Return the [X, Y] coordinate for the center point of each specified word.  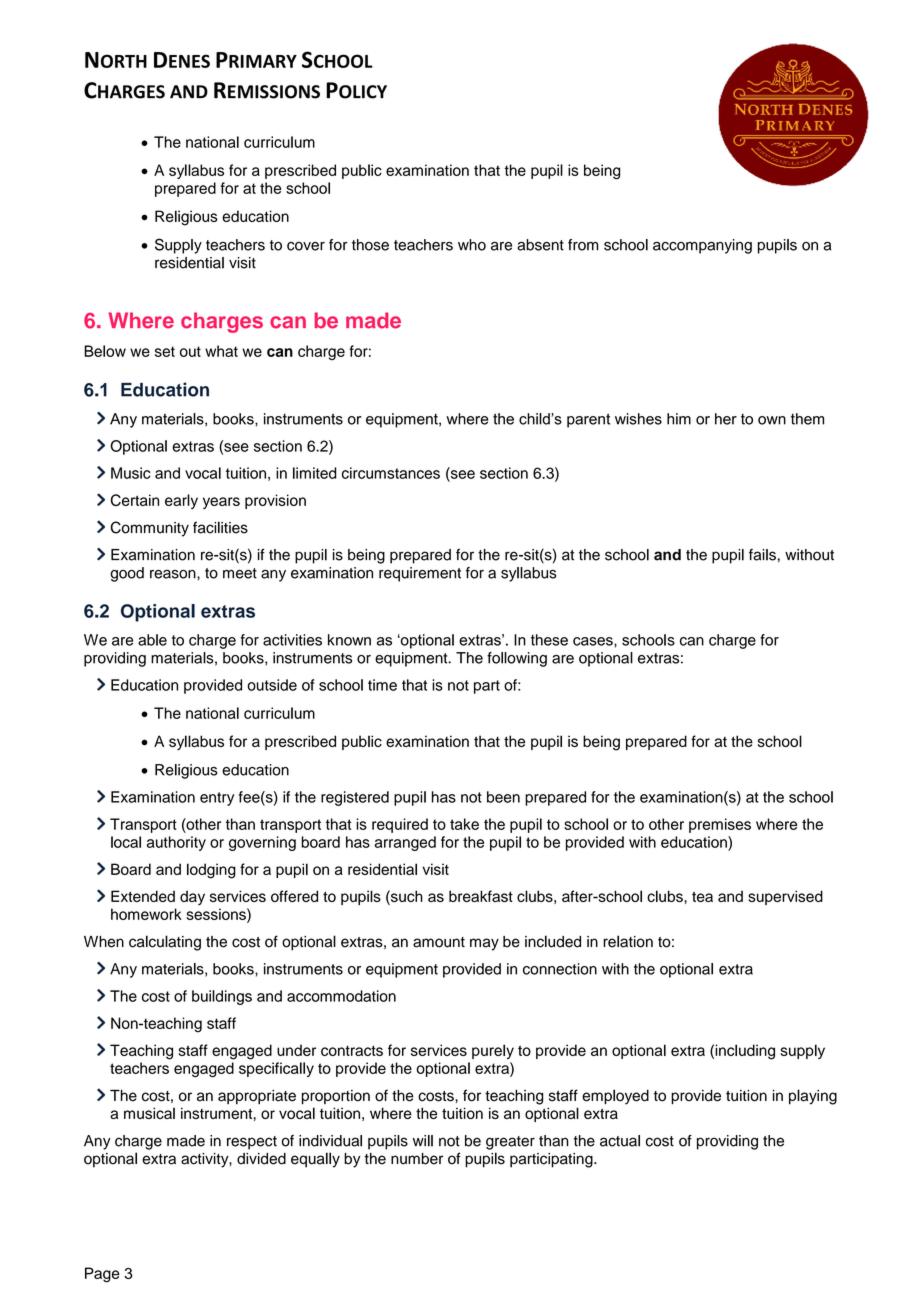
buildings [222, 997]
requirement [420, 574]
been [503, 797]
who [472, 245]
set [165, 351]
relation [628, 941]
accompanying [702, 246]
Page [102, 1275]
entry [217, 799]
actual [620, 1141]
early [181, 501]
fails [762, 555]
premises [720, 825]
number [417, 1159]
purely [493, 1051]
